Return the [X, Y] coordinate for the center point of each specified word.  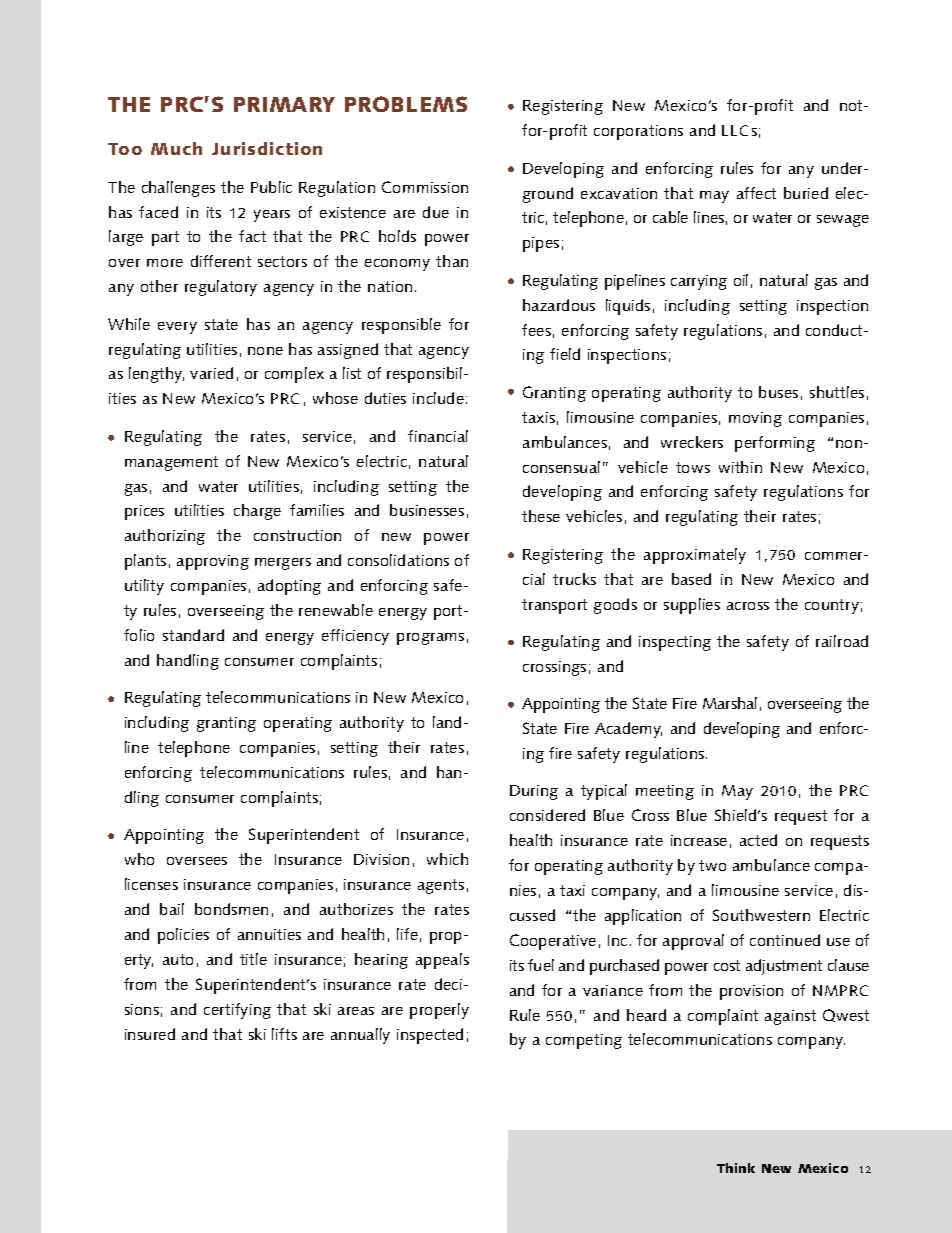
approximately [695, 556]
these [541, 516]
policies [183, 936]
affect [756, 193]
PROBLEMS [406, 104]
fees [536, 330]
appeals [442, 961]
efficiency [355, 637]
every [177, 328]
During [534, 792]
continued [785, 940]
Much [176, 148]
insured [150, 1034]
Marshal [730, 703]
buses [778, 392]
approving [213, 562]
